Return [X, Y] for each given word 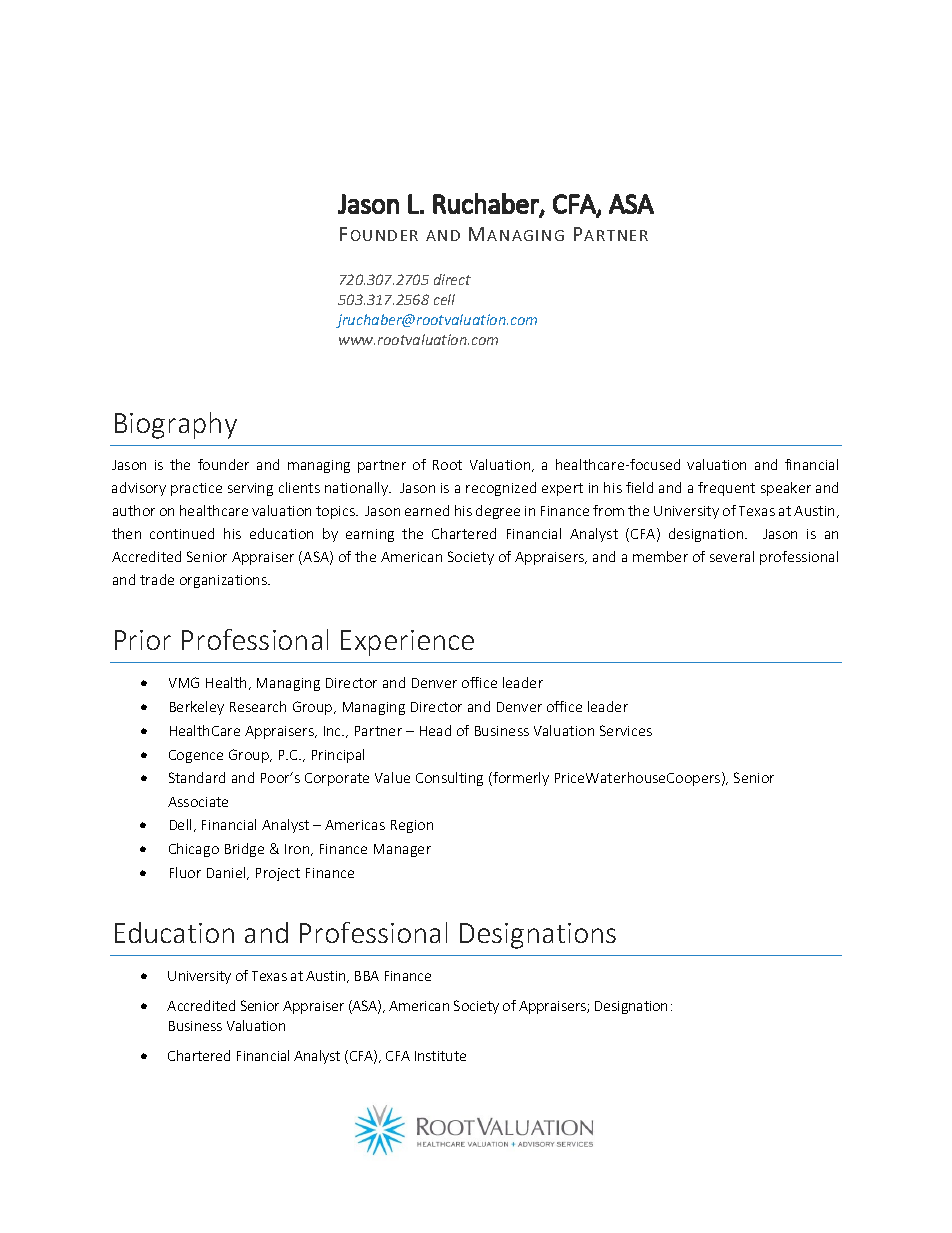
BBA [367, 976]
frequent [726, 489]
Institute [440, 1056]
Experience [407, 643]
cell [444, 299]
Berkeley [197, 708]
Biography [176, 425]
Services [626, 730]
